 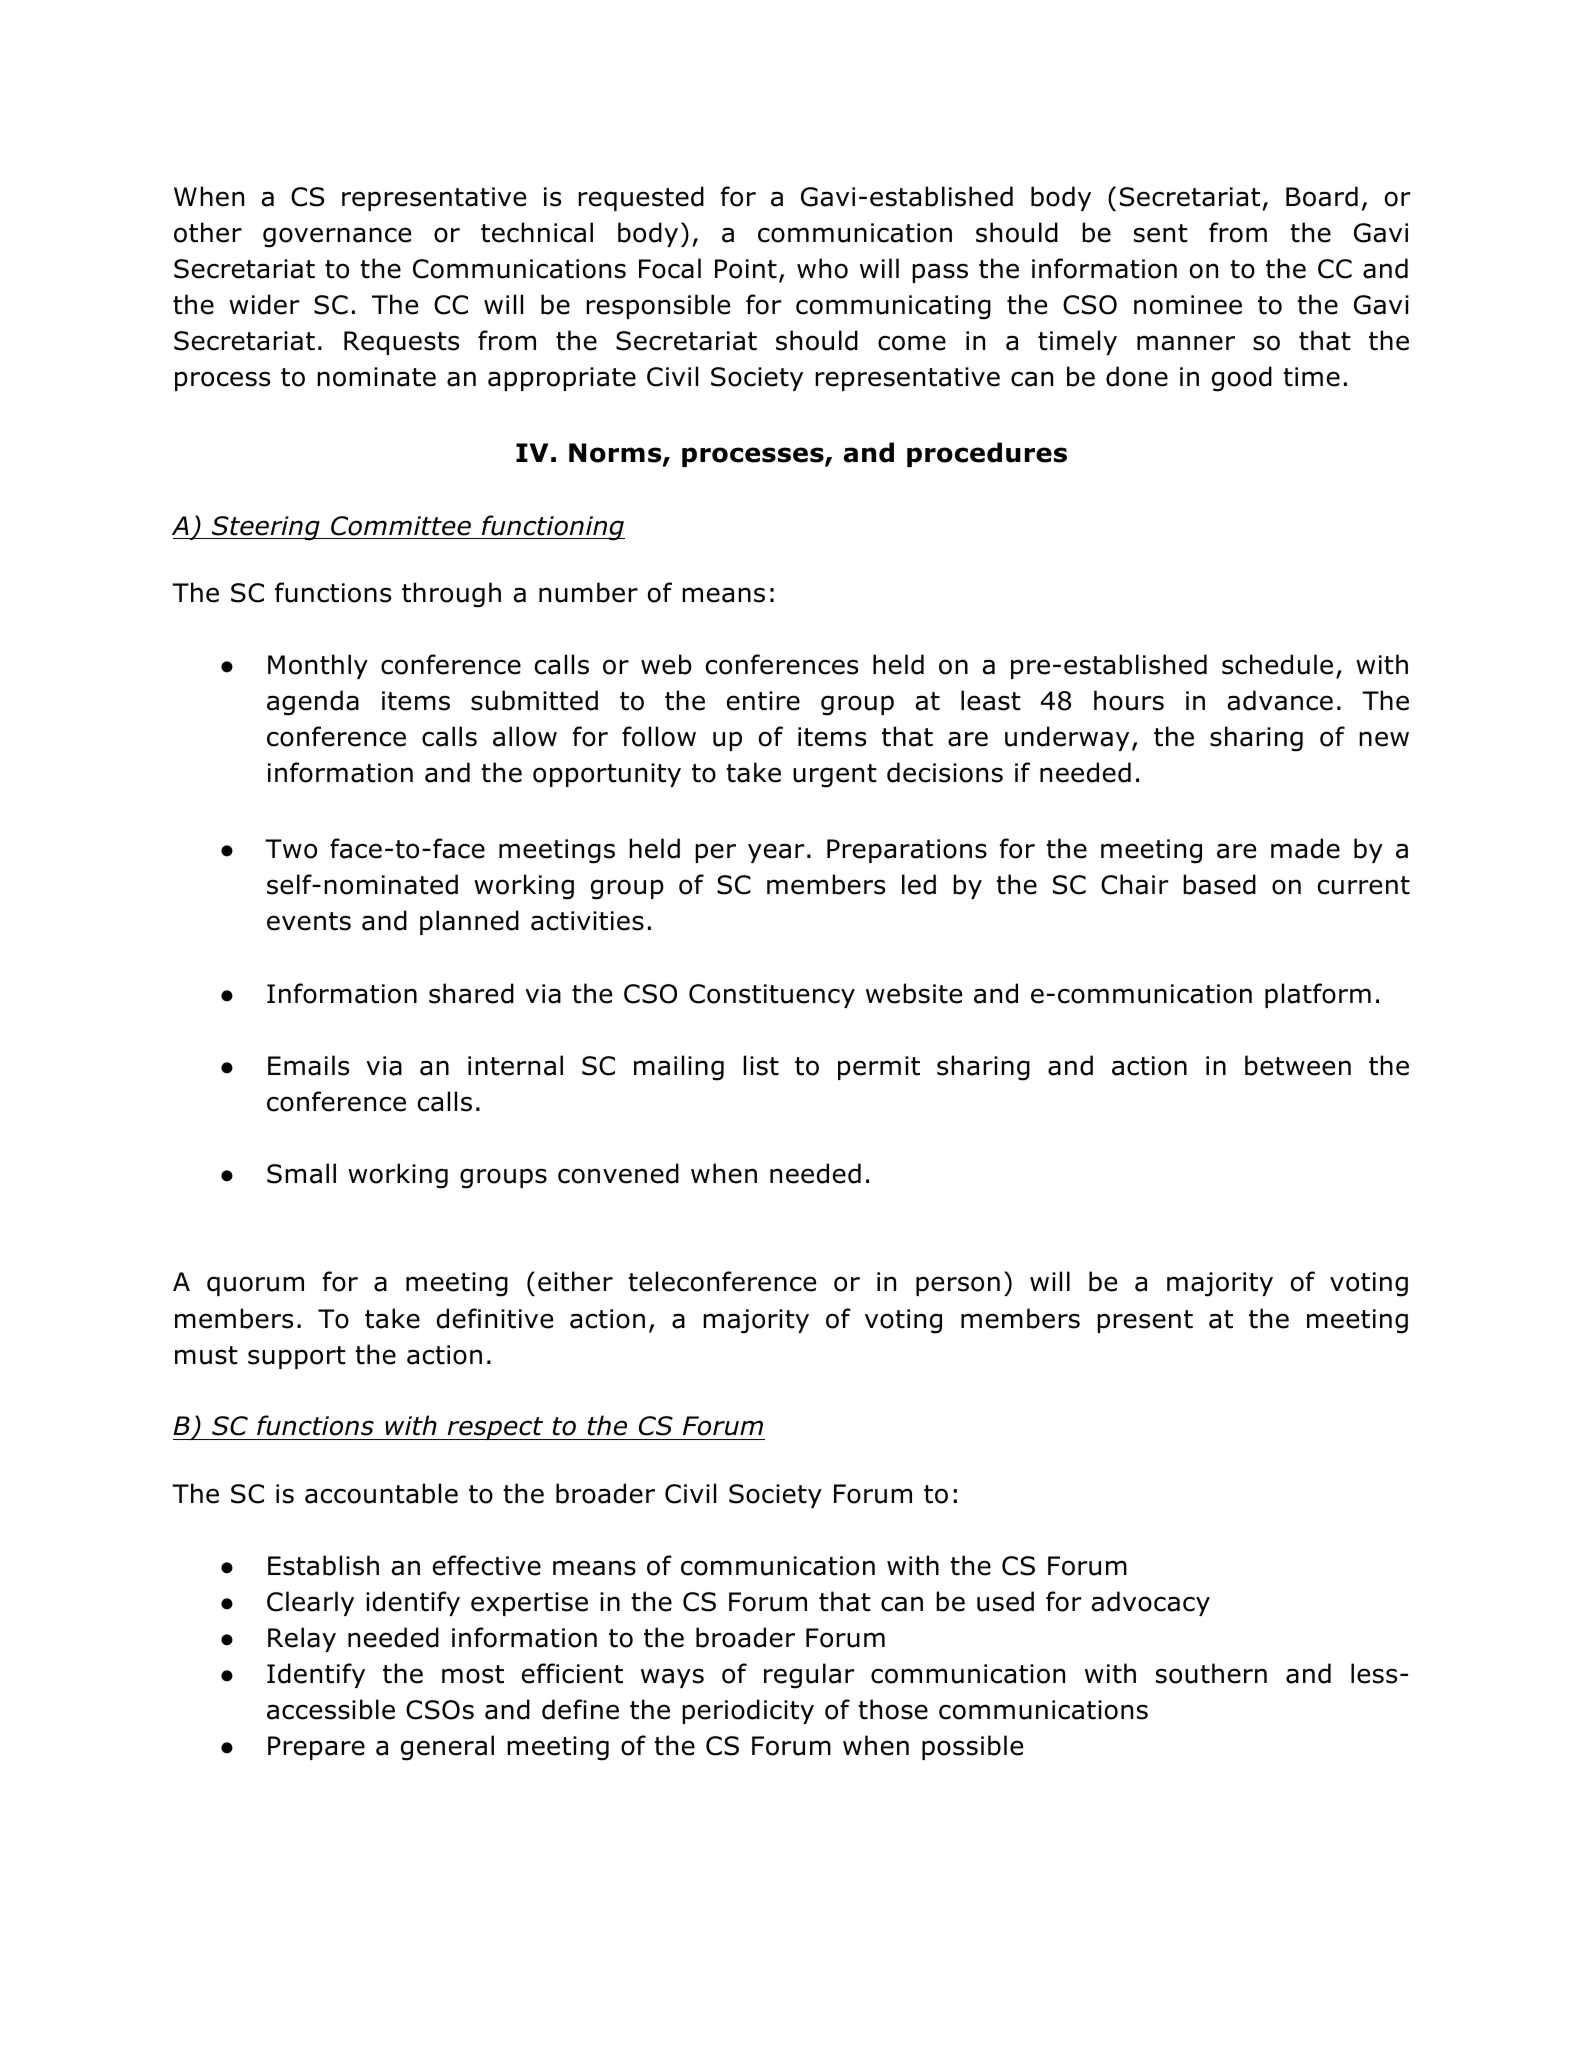 I want to click on governance, so click(x=337, y=237).
